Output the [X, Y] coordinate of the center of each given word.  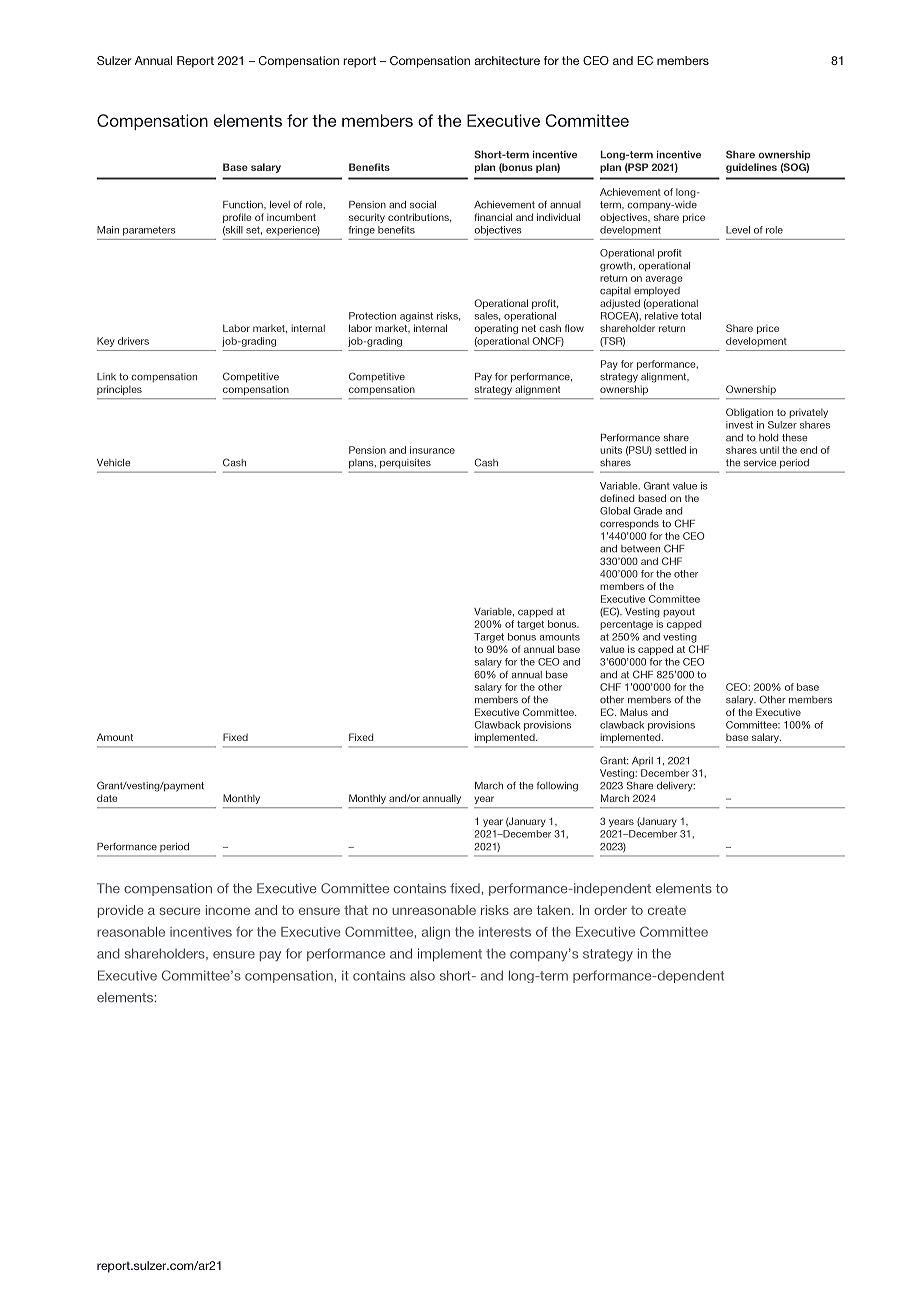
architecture [507, 60]
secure [179, 911]
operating [496, 329]
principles [119, 390]
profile [237, 218]
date [107, 798]
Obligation [749, 413]
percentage [626, 625]
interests [505, 932]
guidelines [751, 168]
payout [679, 612]
